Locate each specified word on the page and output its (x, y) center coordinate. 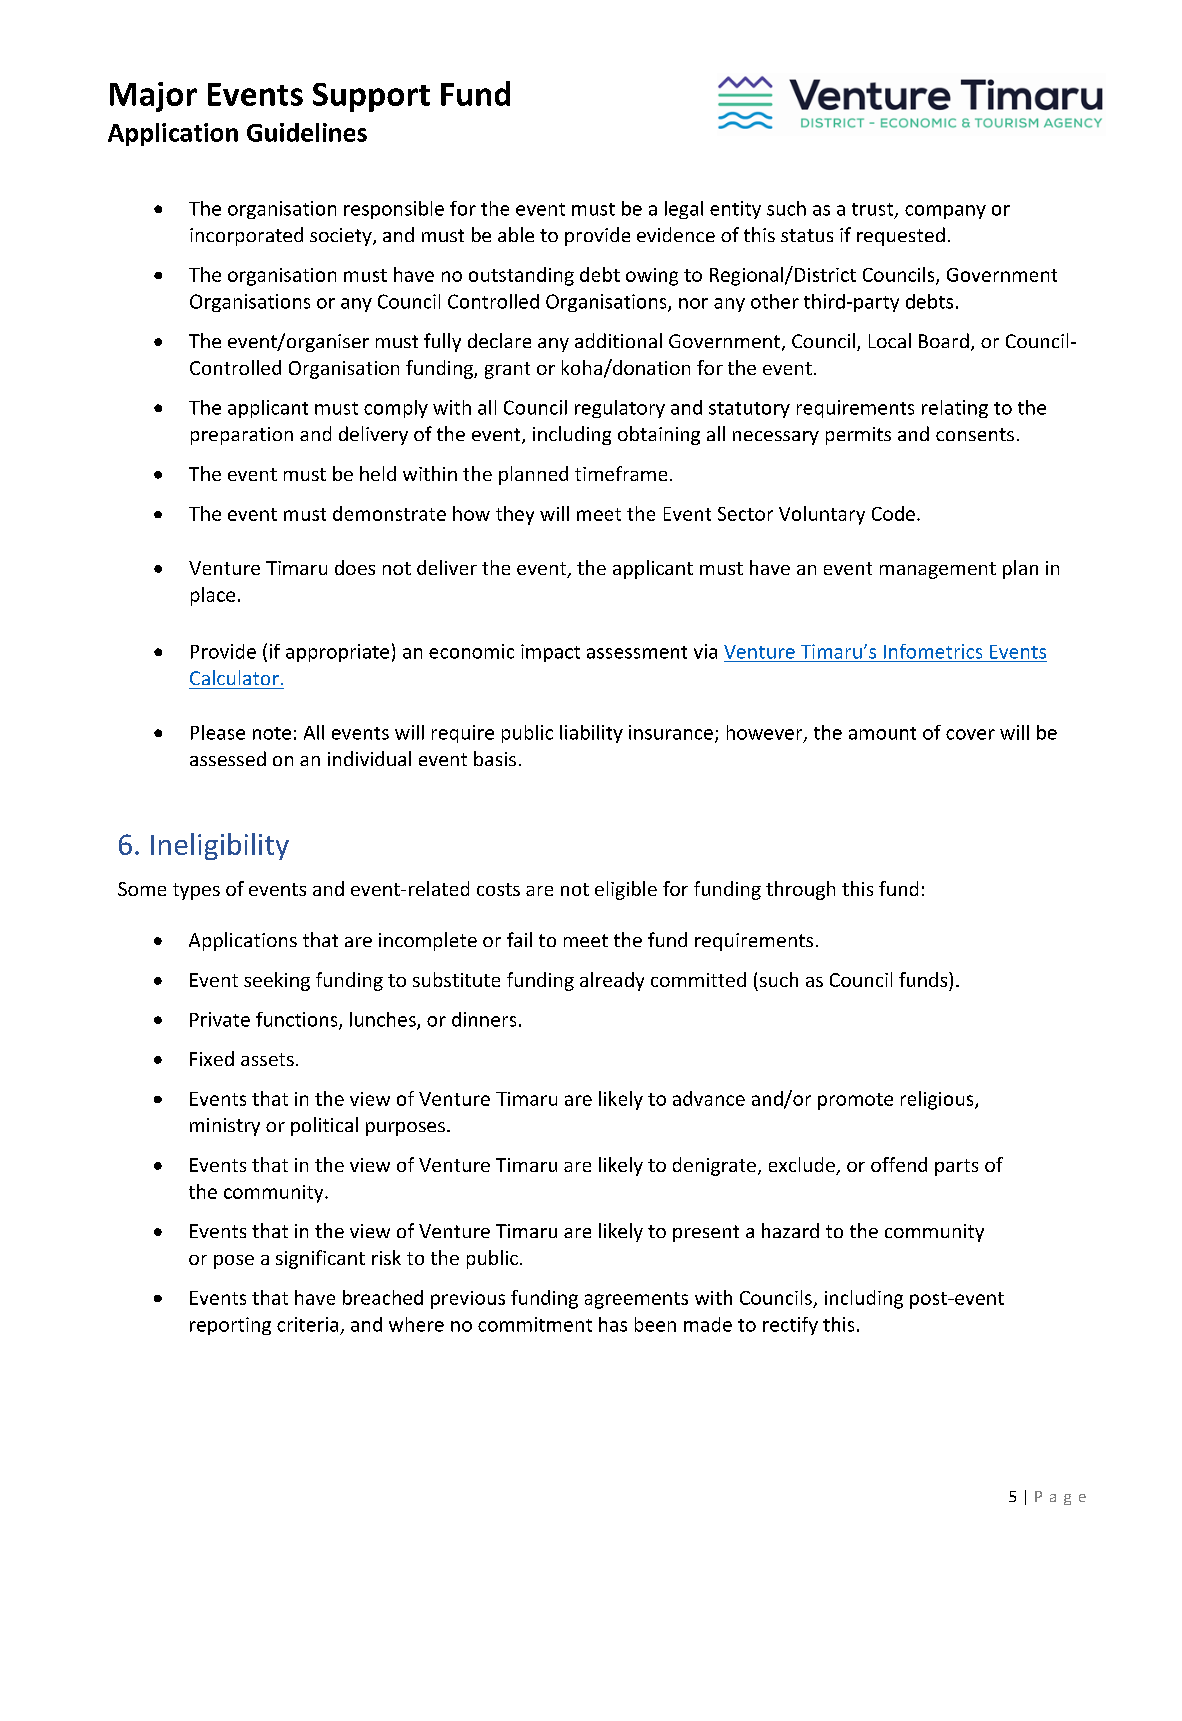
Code (893, 513)
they (515, 515)
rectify (790, 1326)
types (196, 891)
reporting (230, 1326)
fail (519, 939)
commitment (535, 1324)
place (213, 596)
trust (874, 210)
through (800, 890)
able (516, 234)
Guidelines (307, 132)
